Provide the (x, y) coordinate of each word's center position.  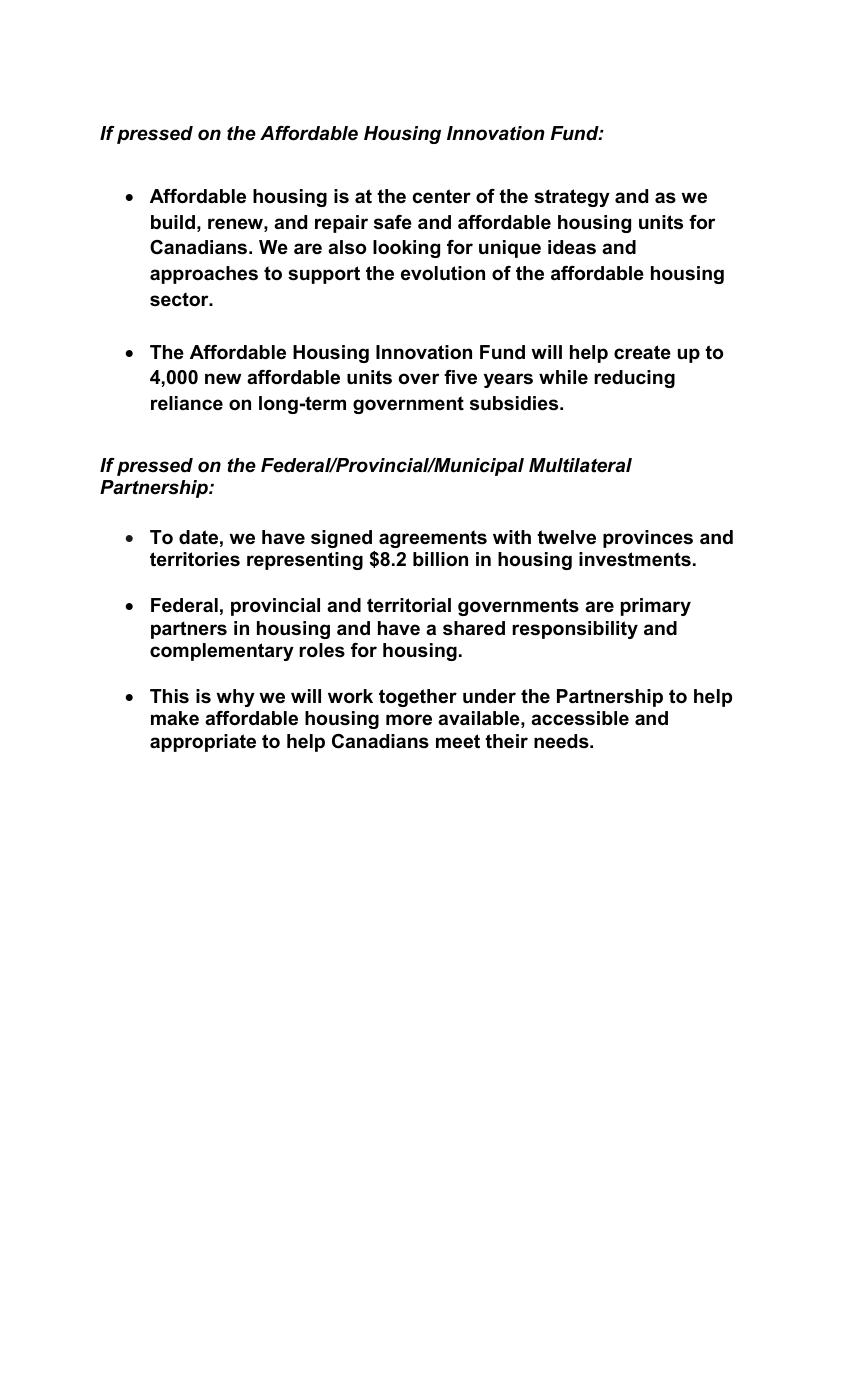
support (324, 275)
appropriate (203, 743)
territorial (409, 605)
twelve (566, 537)
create (642, 352)
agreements (433, 539)
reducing (634, 379)
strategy (572, 198)
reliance (187, 403)
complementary (222, 652)
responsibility (575, 630)
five (460, 377)
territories (195, 559)
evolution (443, 273)
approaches (204, 275)
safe (393, 222)
